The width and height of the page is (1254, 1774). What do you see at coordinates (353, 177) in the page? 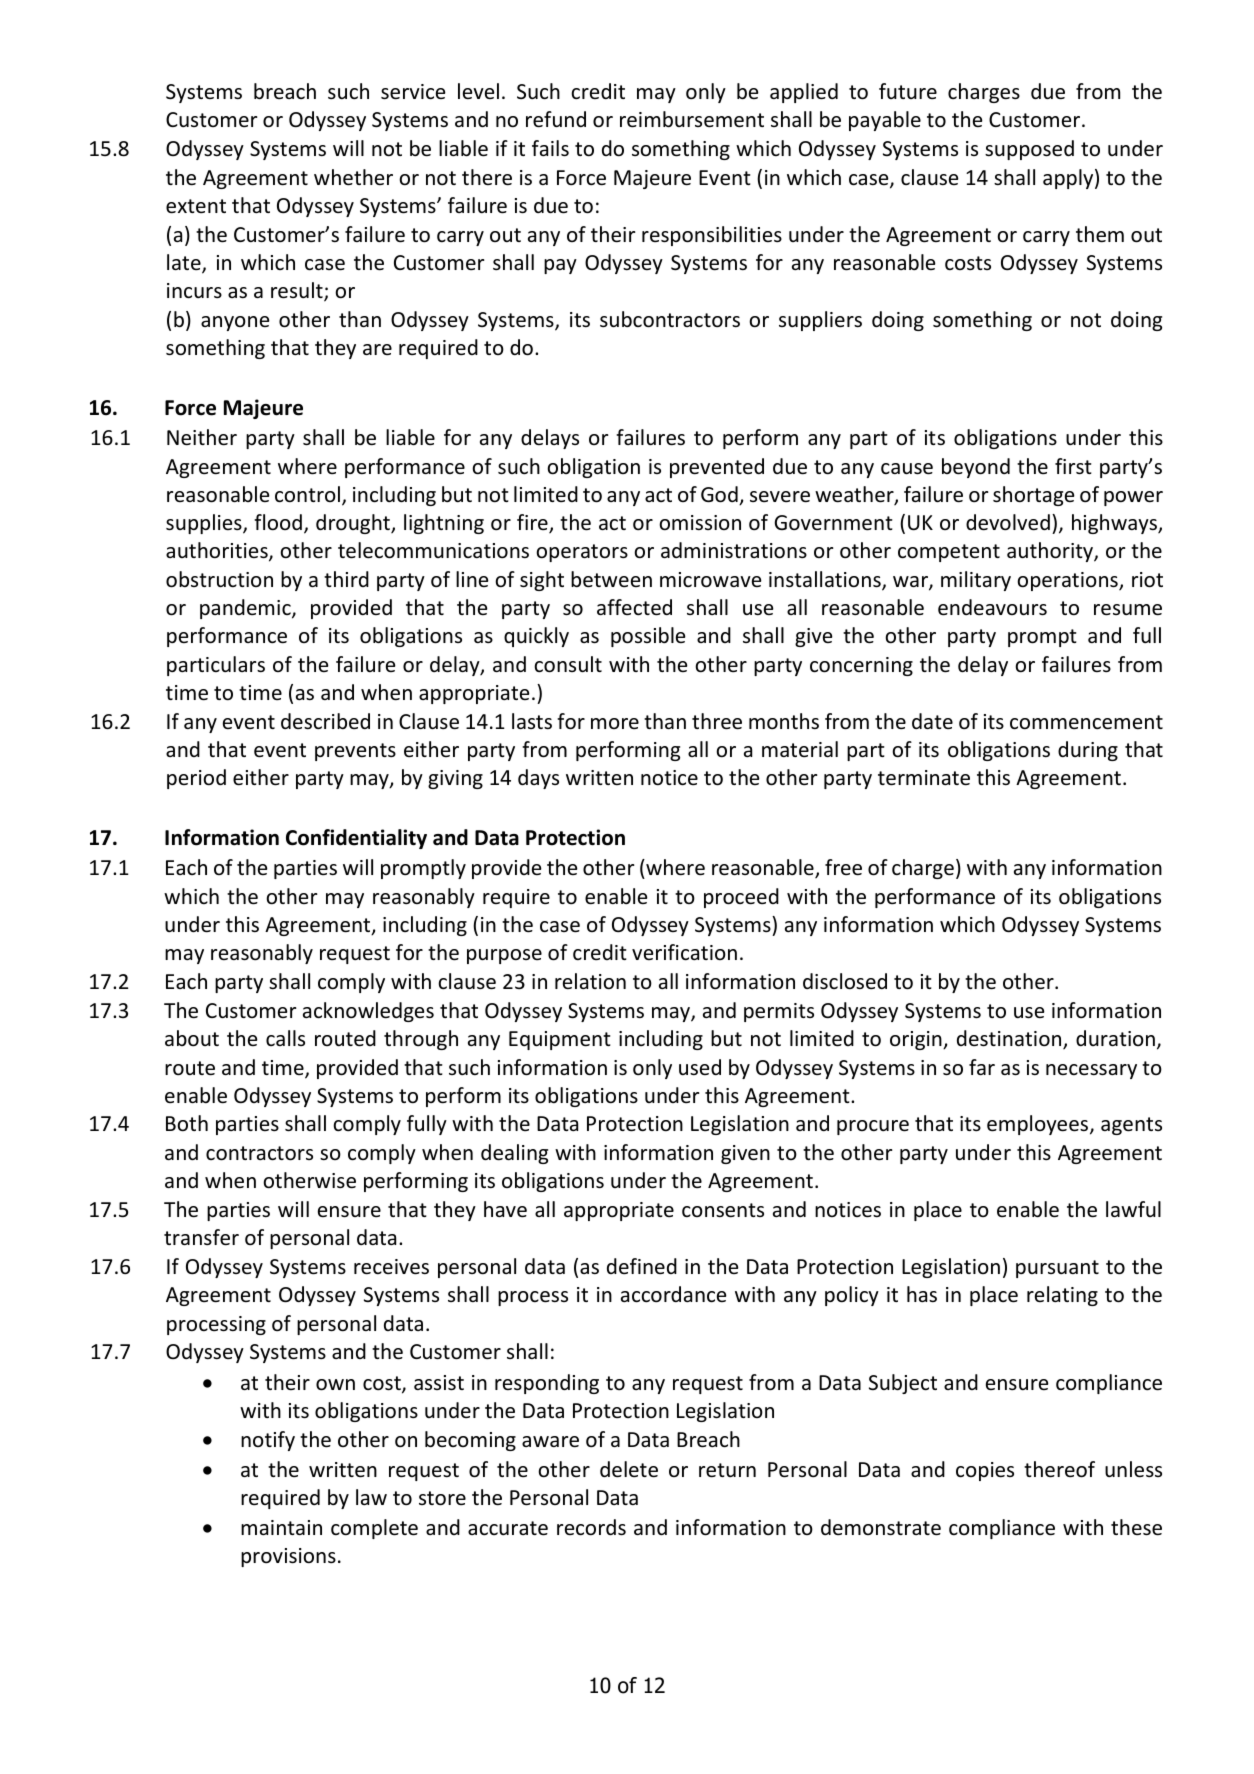
I see `whether` at bounding box center [353, 177].
